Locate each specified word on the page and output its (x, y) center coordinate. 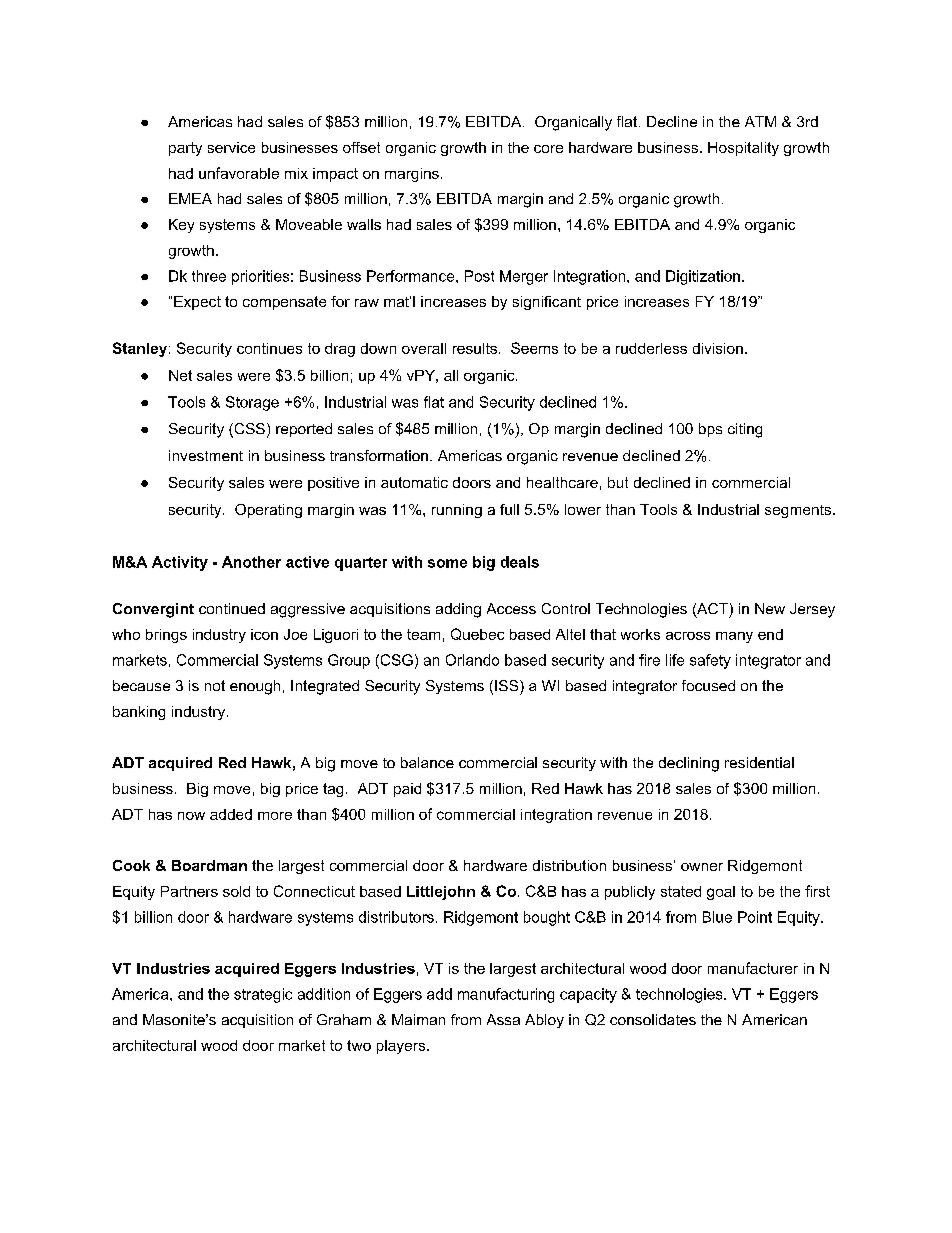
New (770, 608)
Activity (180, 563)
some (447, 563)
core (548, 149)
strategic (263, 995)
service (231, 147)
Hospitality (743, 149)
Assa (503, 1019)
